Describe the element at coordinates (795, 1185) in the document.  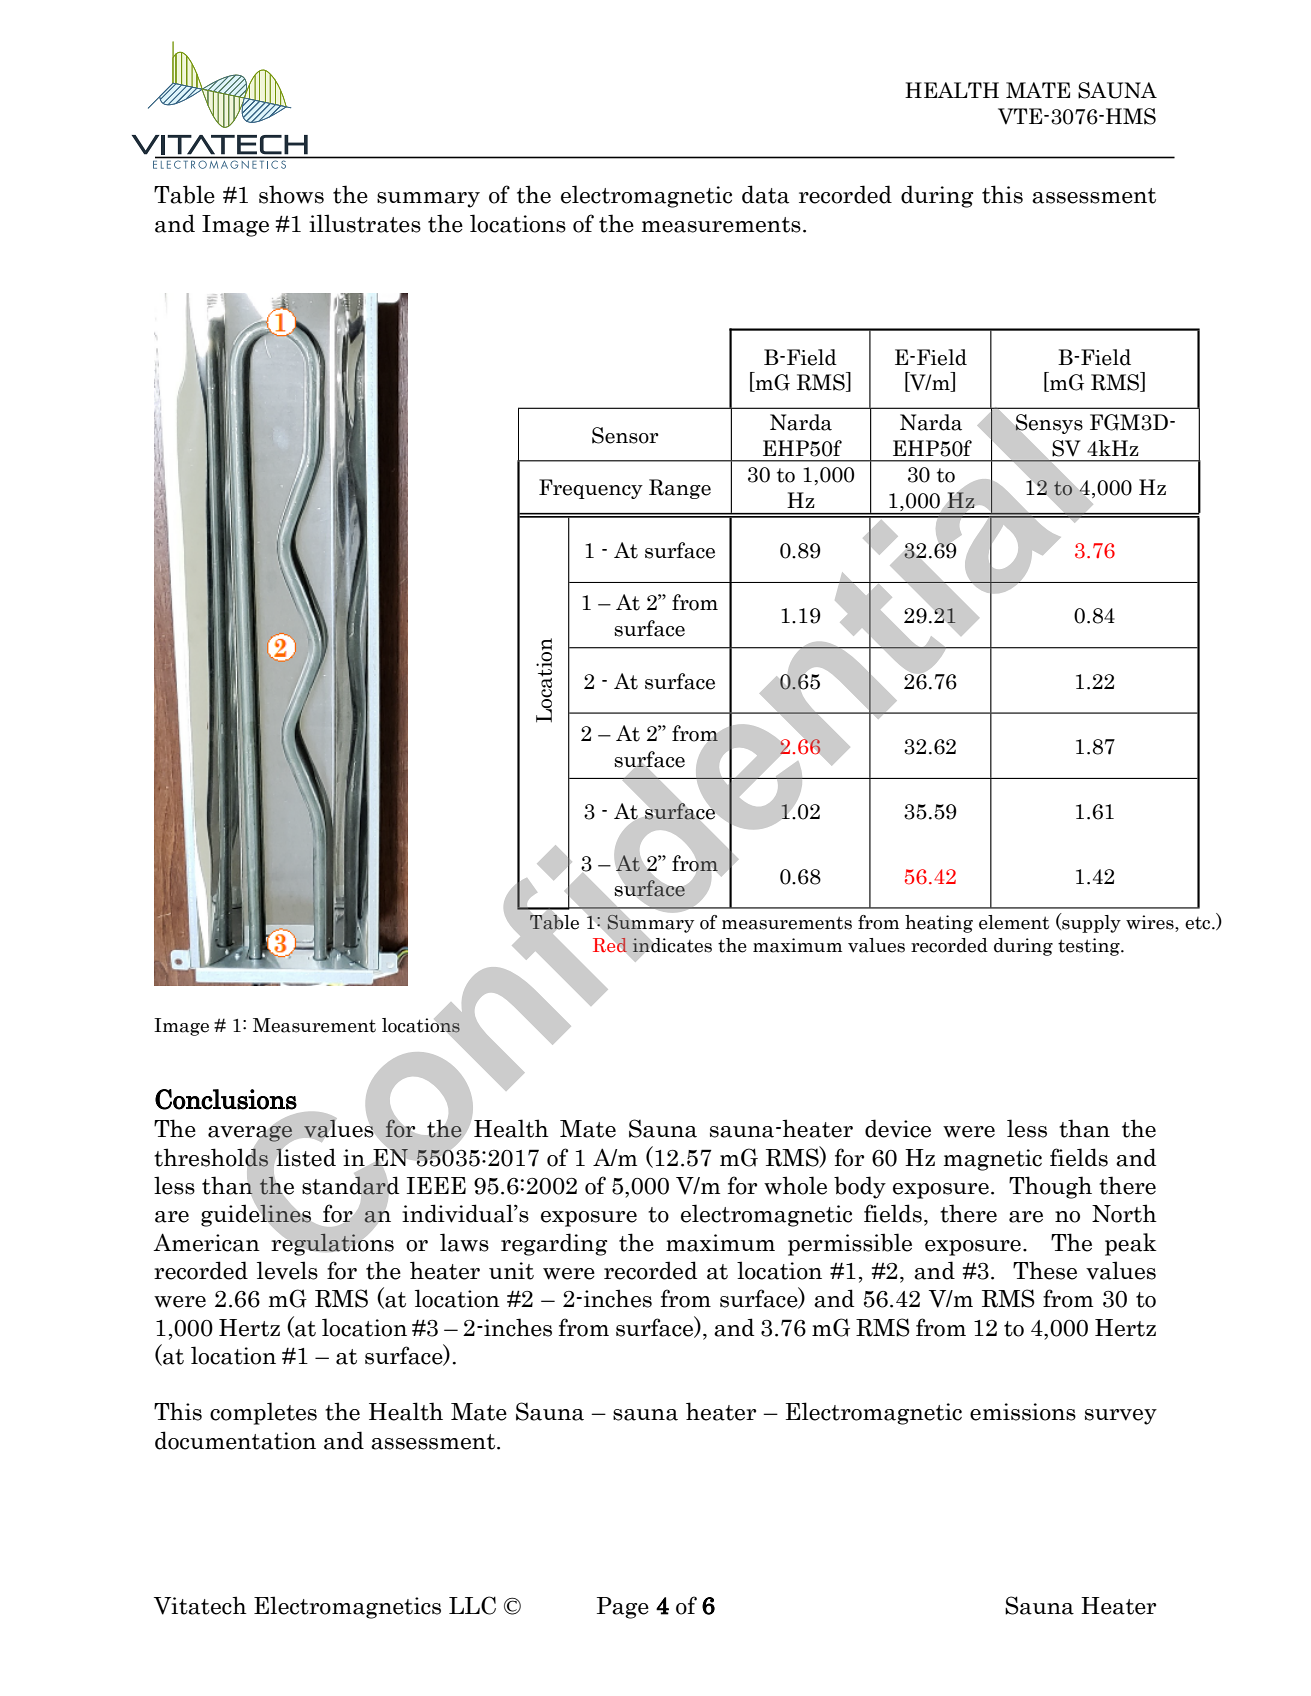
I see `whole` at that location.
